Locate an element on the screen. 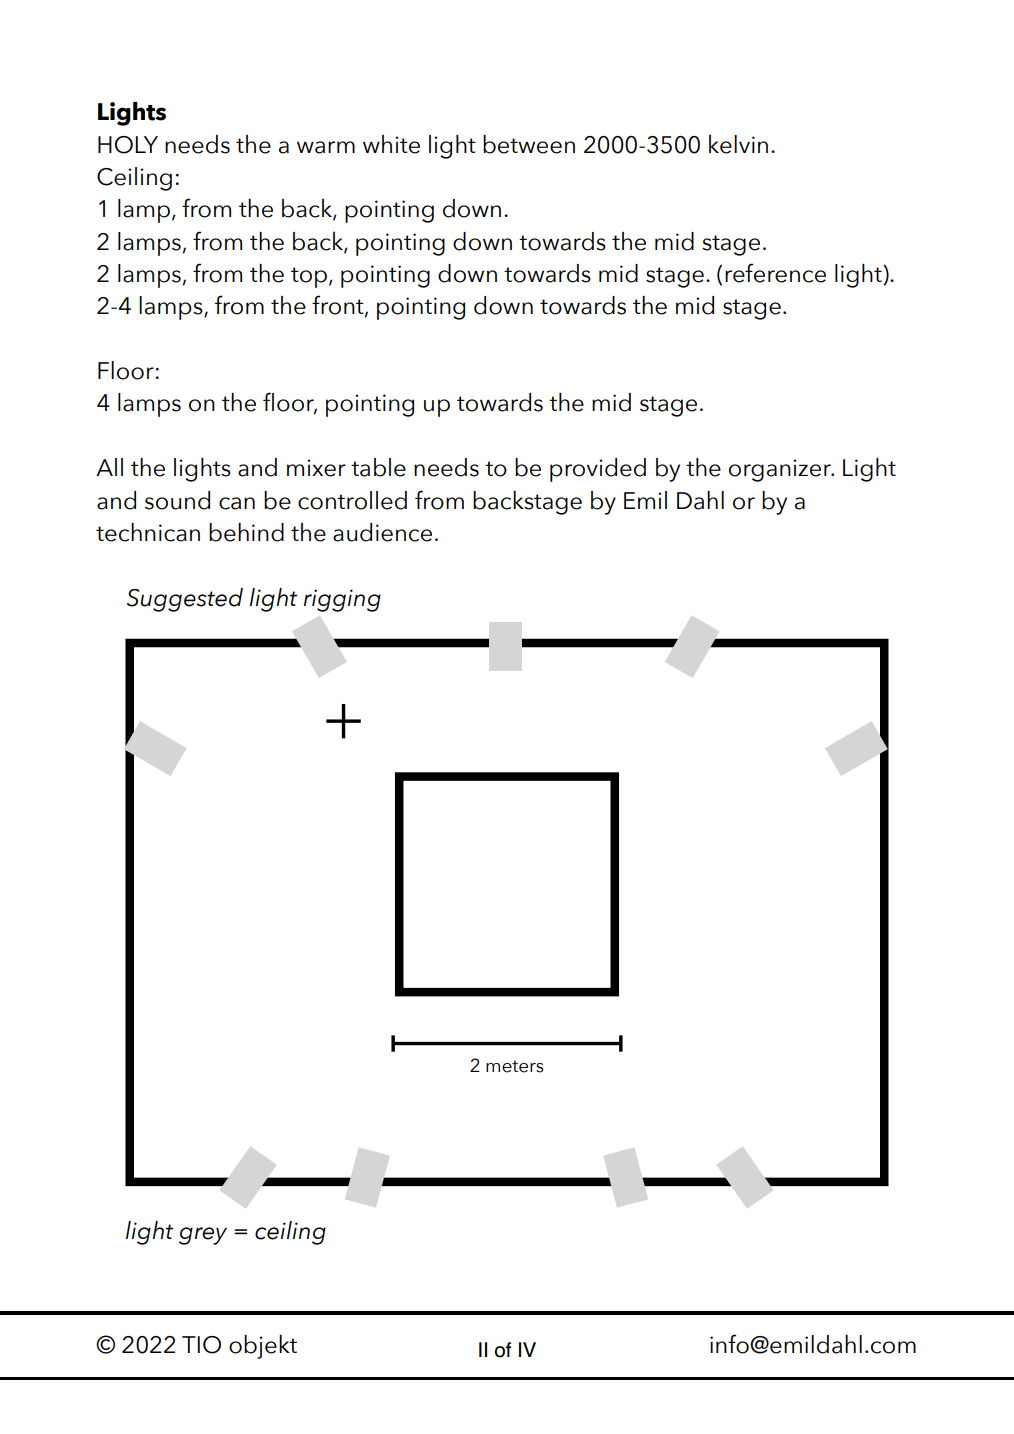  Suggested is located at coordinates (185, 600).
